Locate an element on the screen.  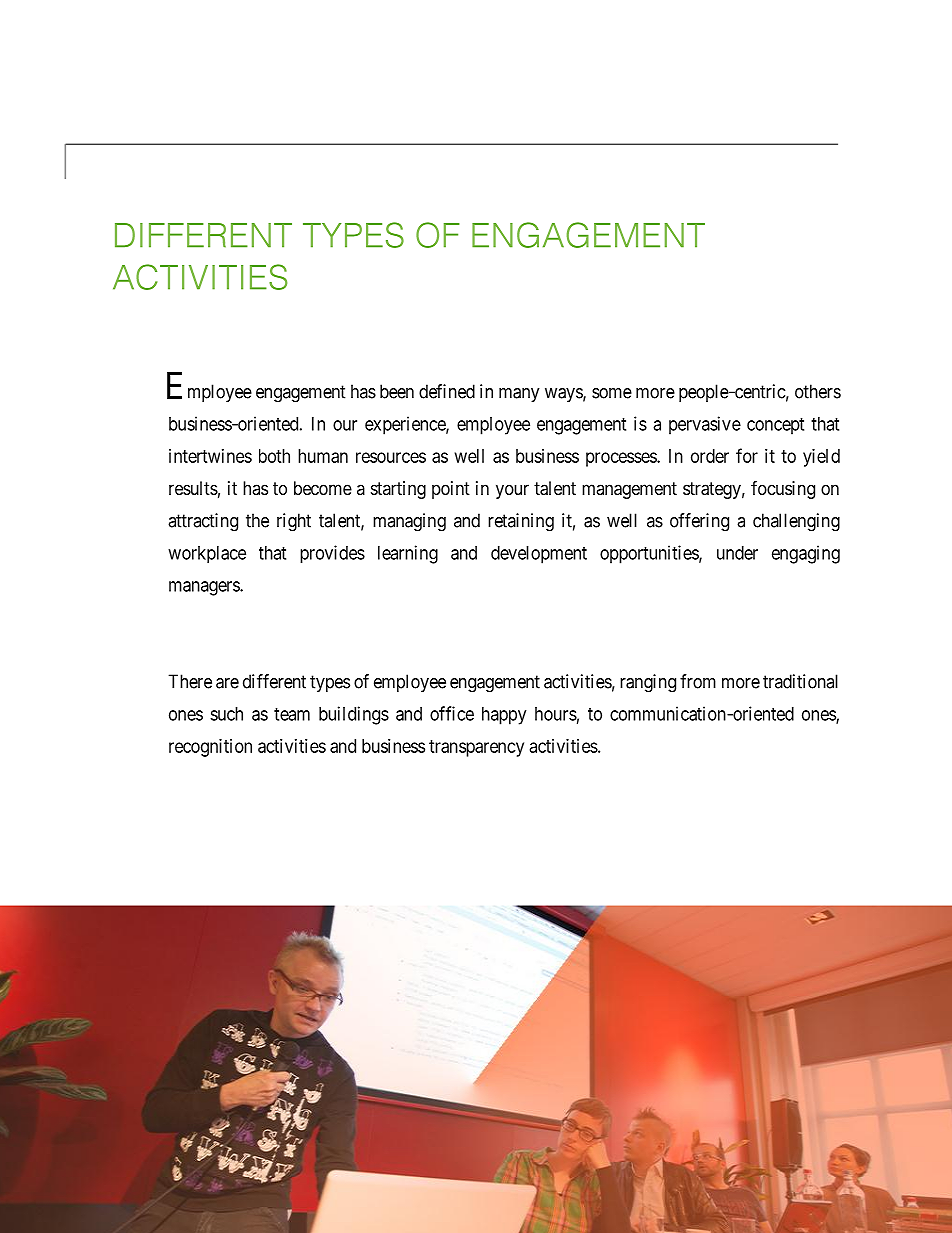
different is located at coordinates (274, 681).
